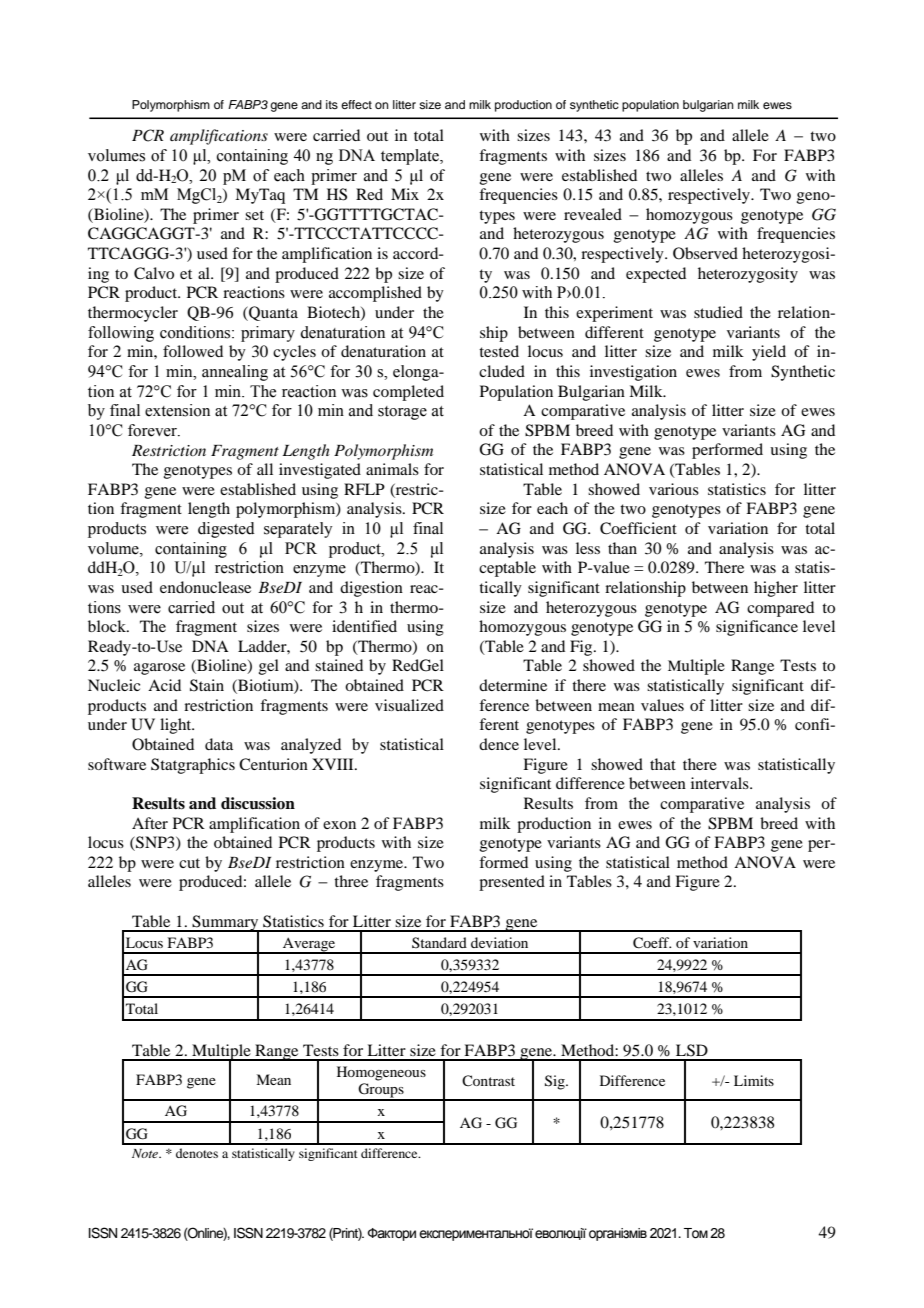 Image resolution: width=924 pixels, height=1308 pixels. I want to click on followed, so click(193, 351).
